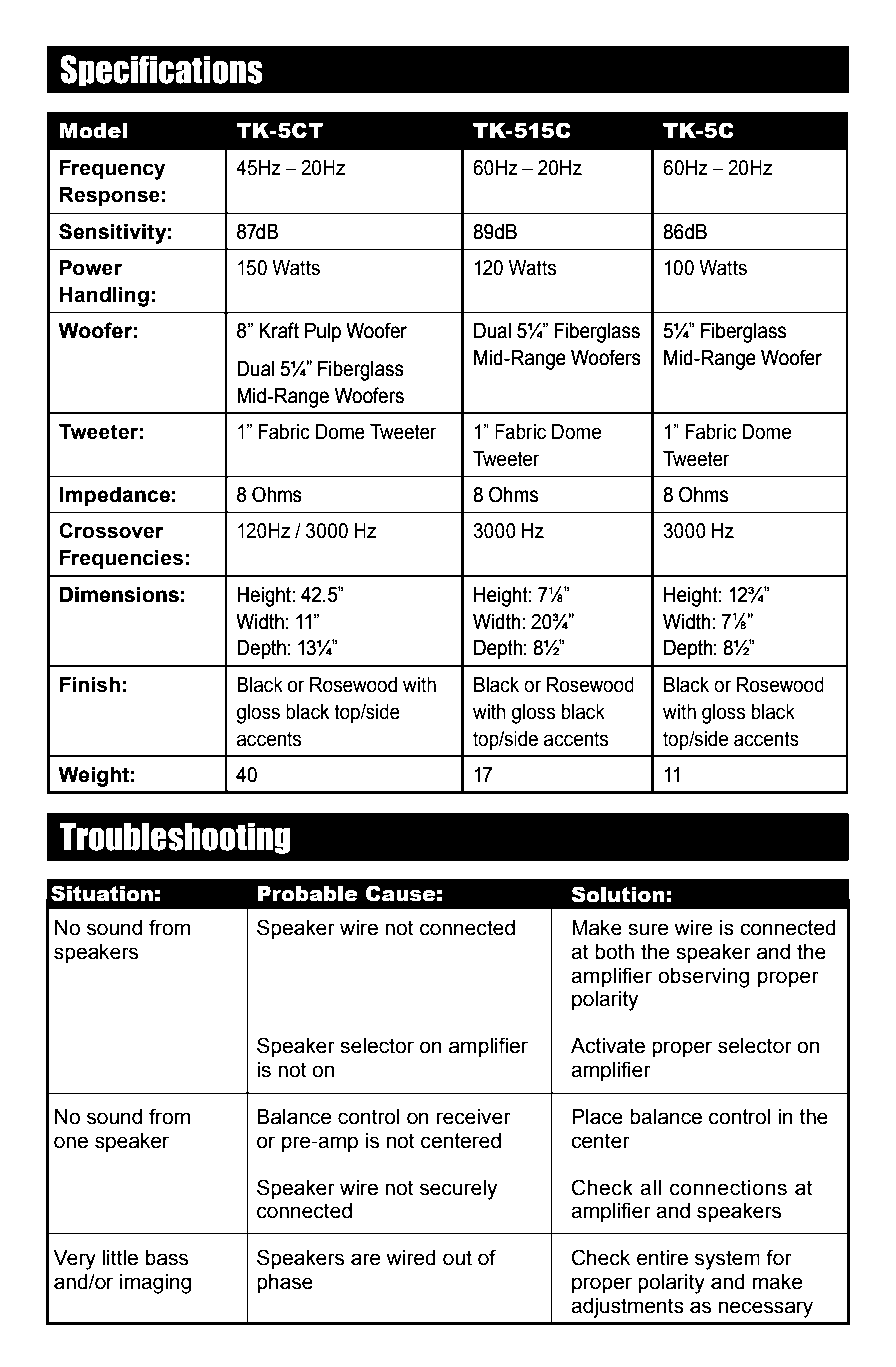  What do you see at coordinates (175, 838) in the screenshot?
I see `Troubleshooting` at bounding box center [175, 838].
